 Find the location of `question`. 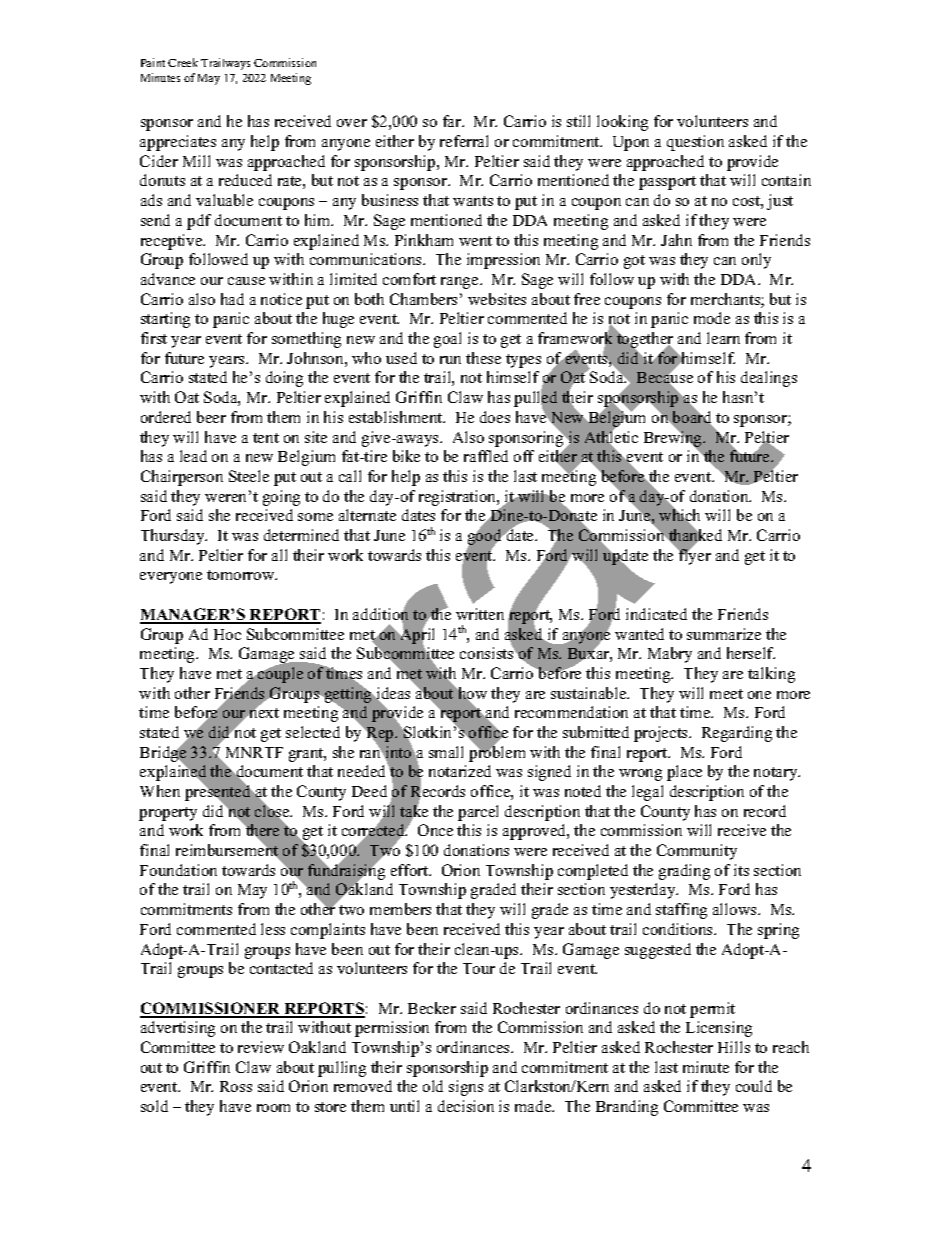

question is located at coordinates (695, 143).
